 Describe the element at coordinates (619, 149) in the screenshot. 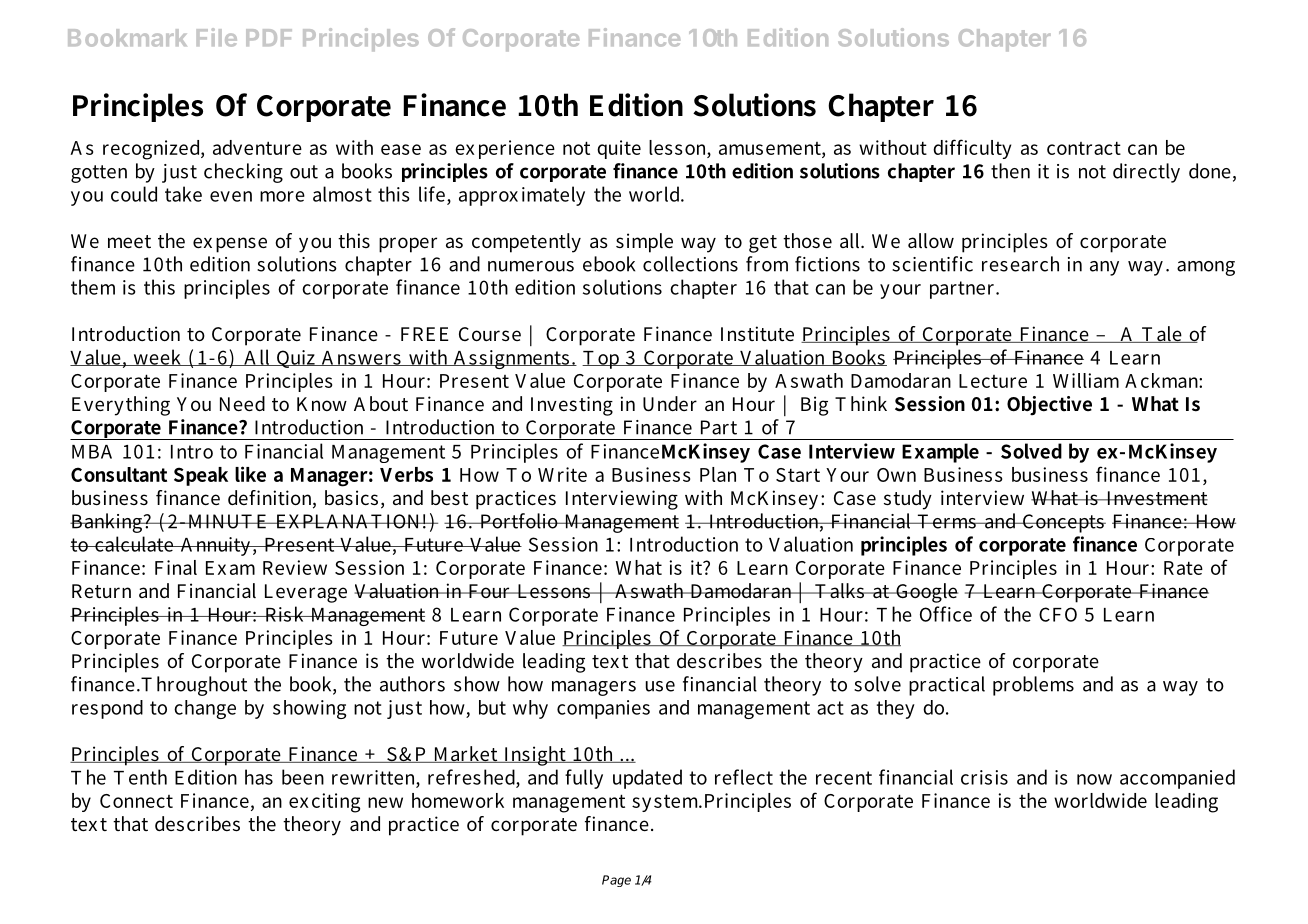

I see `quite` at that location.
